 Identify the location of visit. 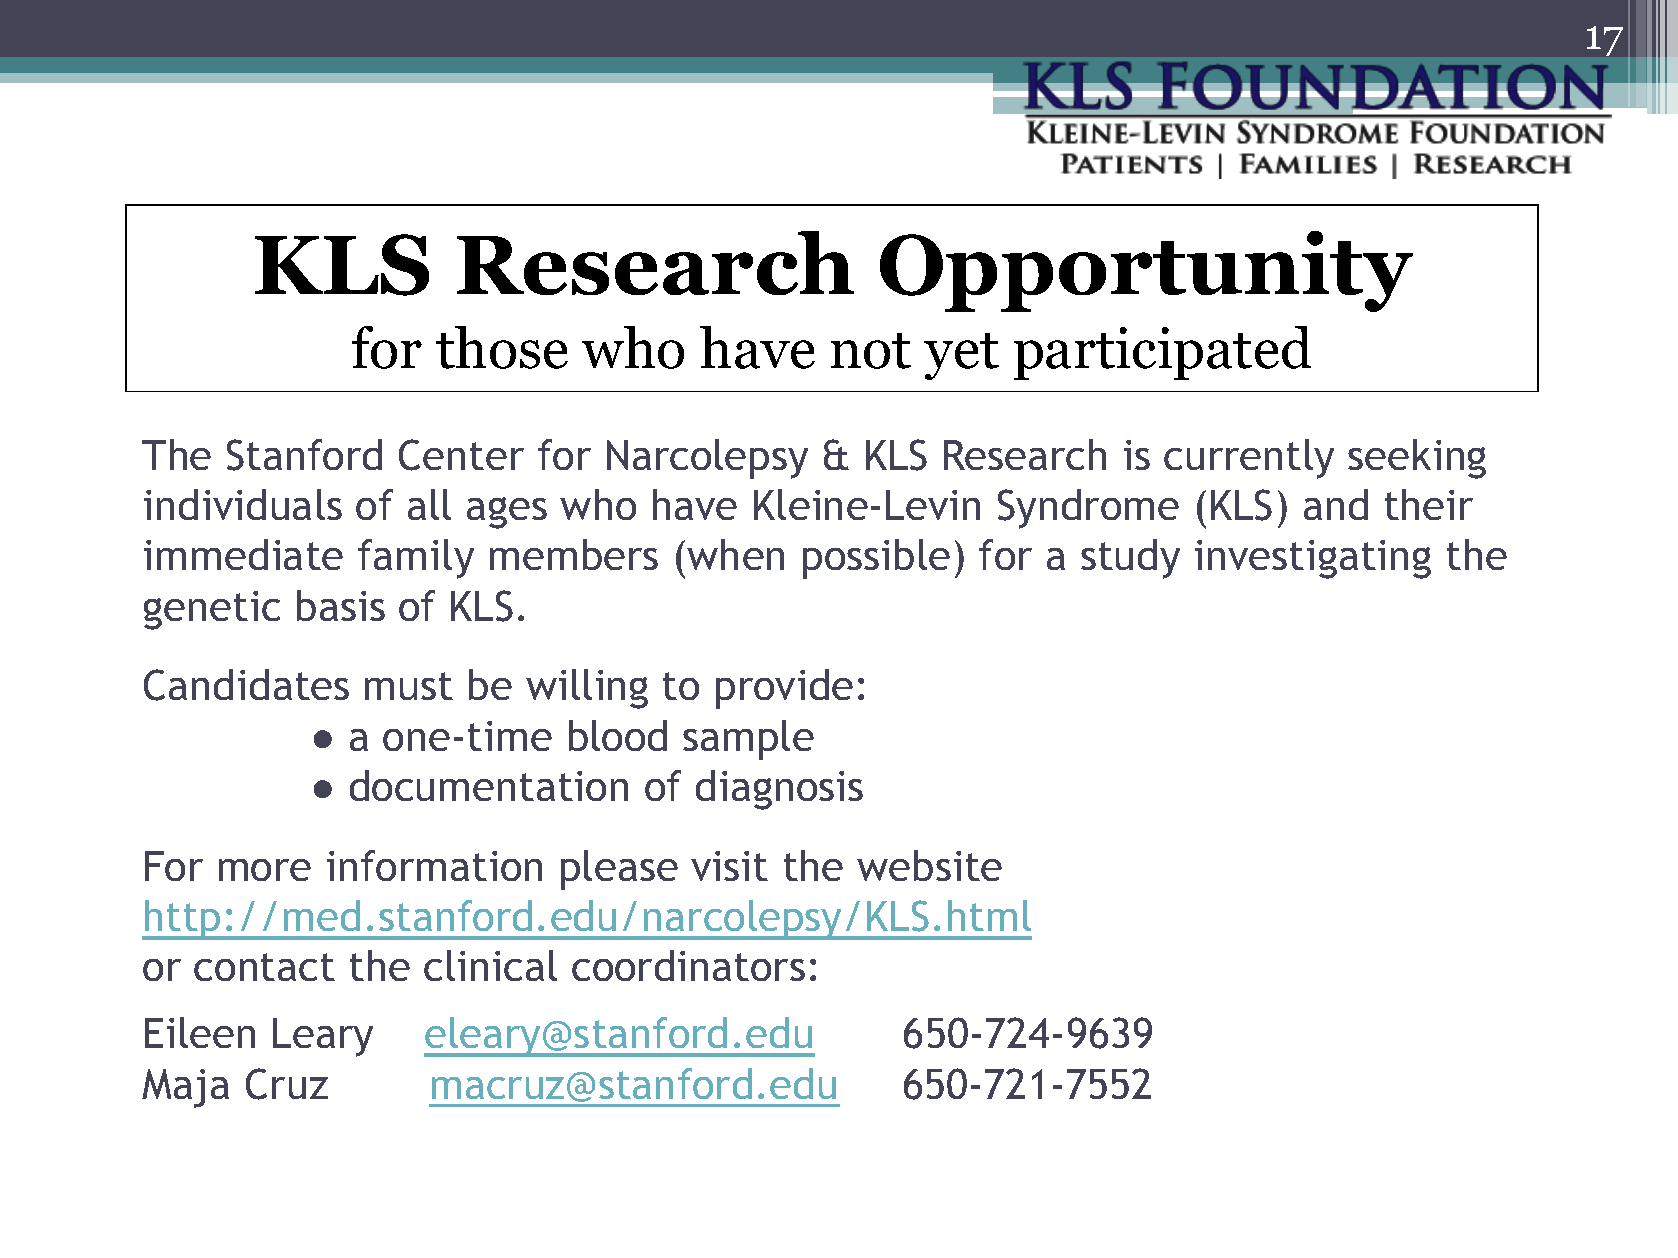
(729, 866).
